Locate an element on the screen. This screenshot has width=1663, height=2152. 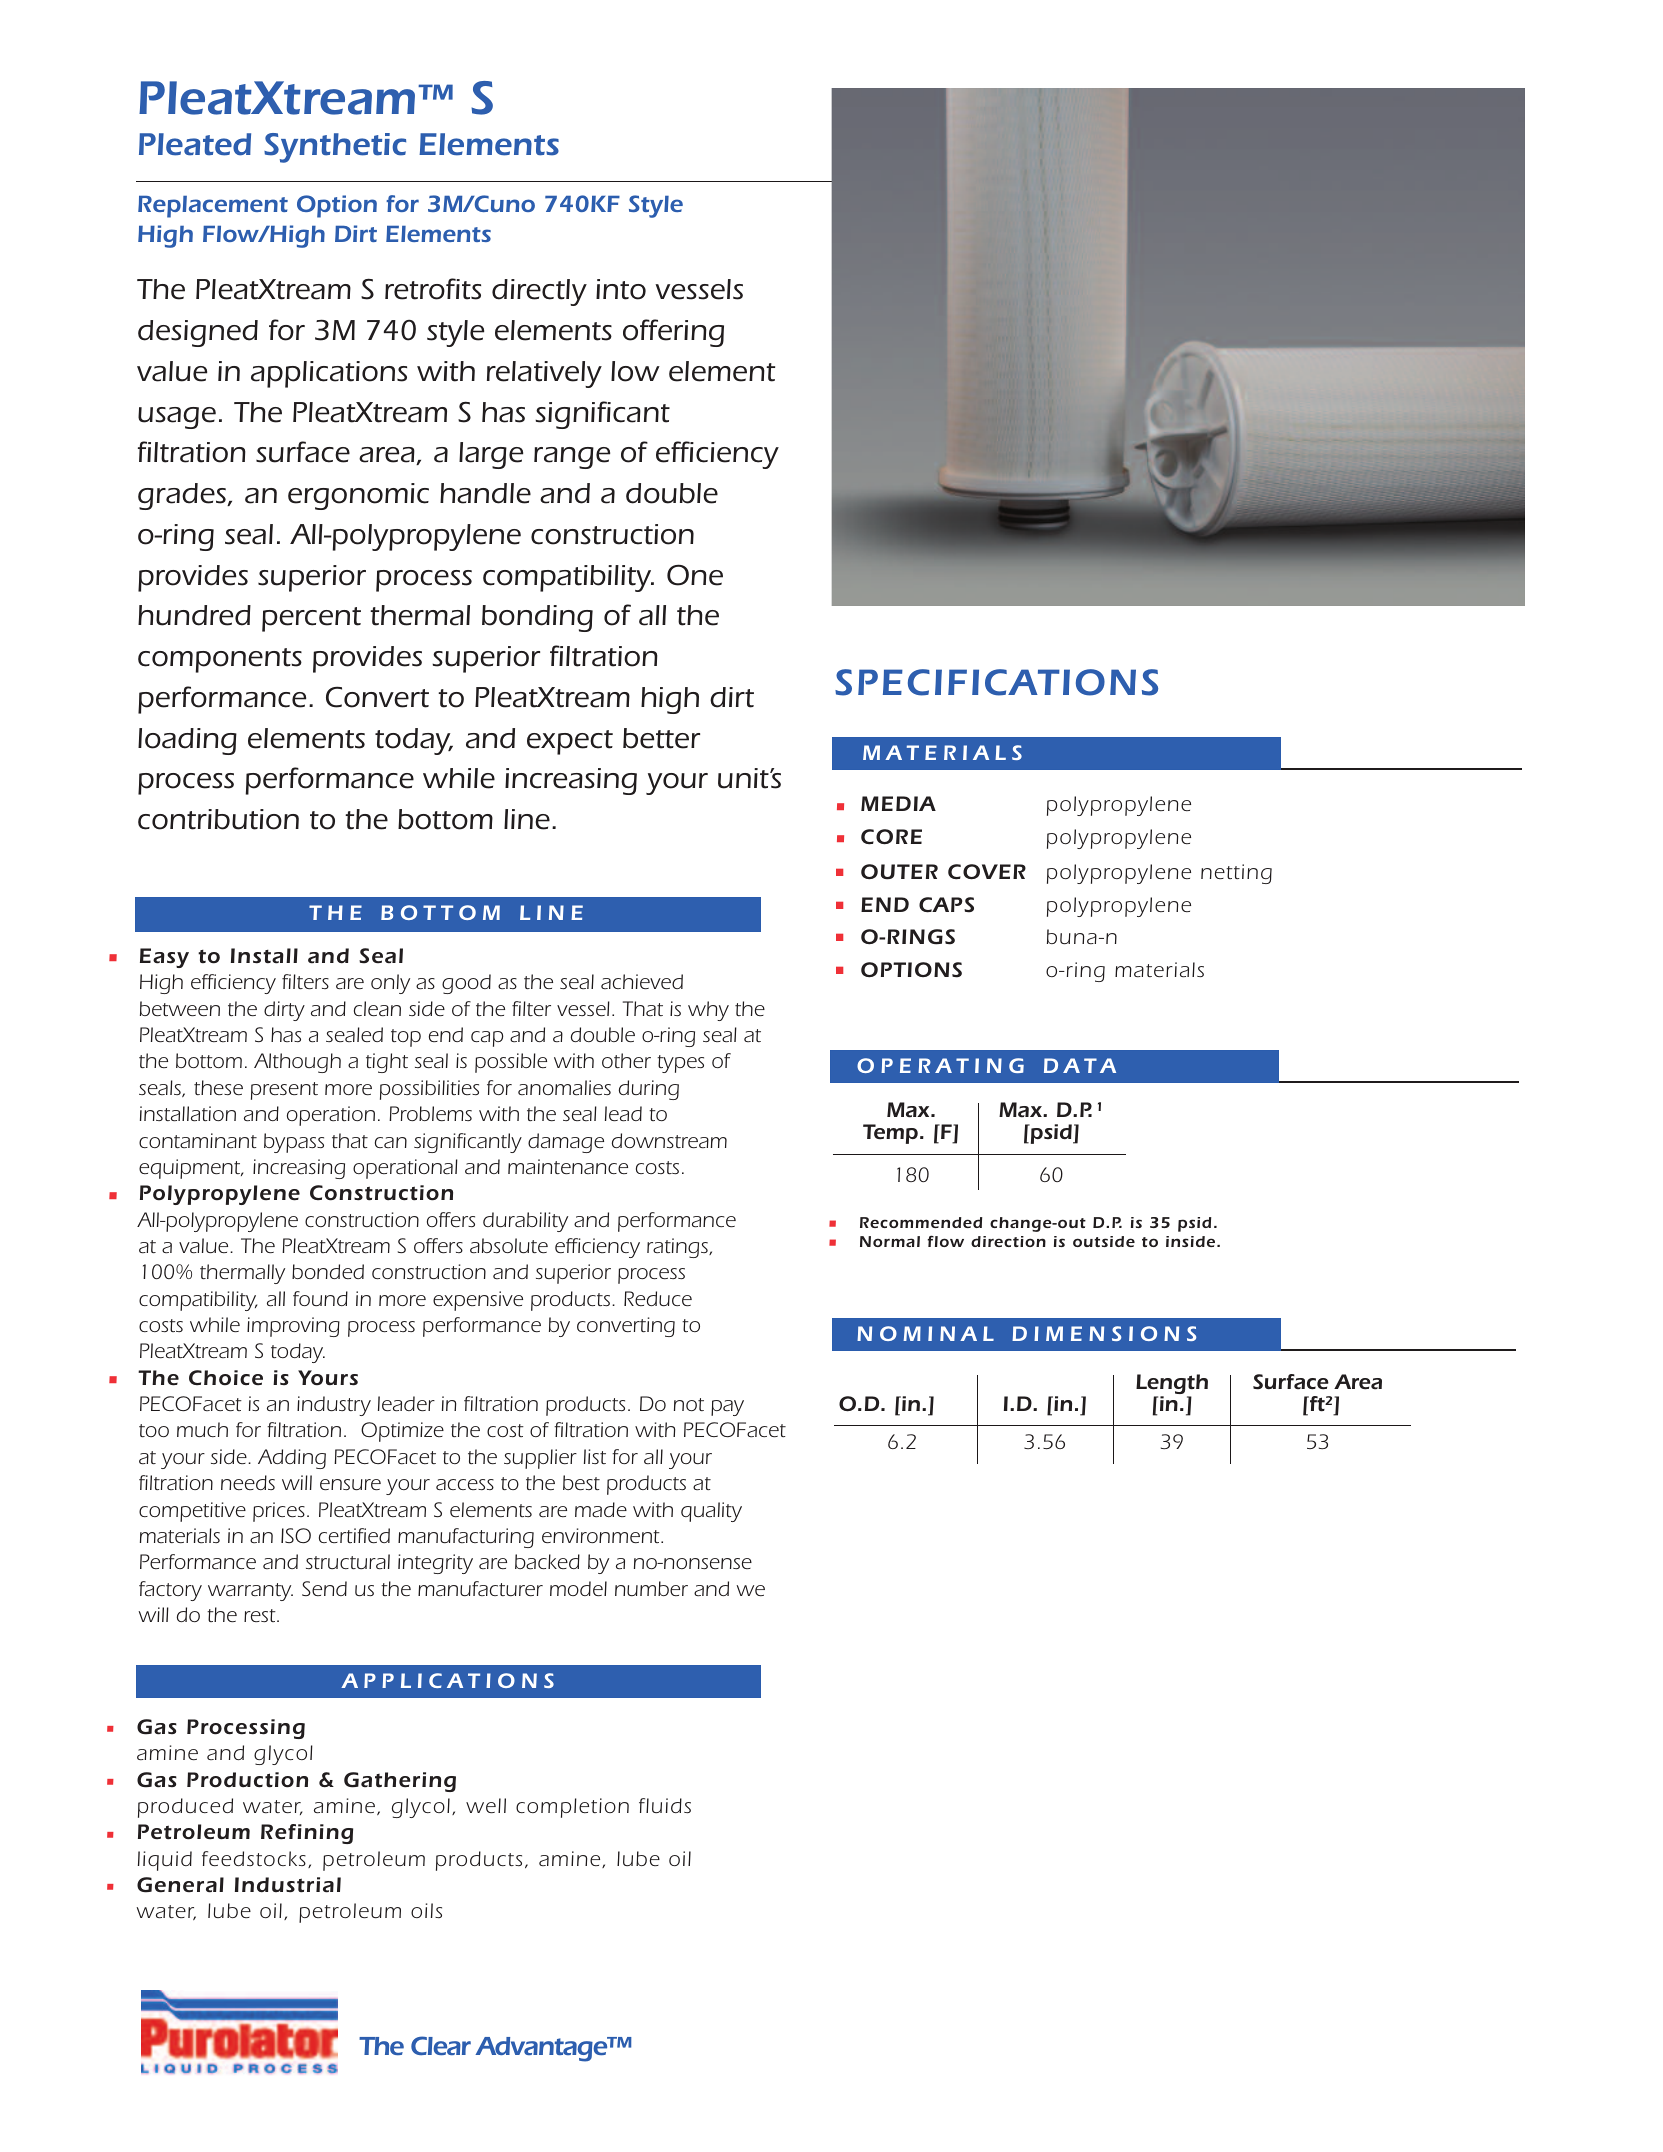
direction is located at coordinates (1008, 1241).
